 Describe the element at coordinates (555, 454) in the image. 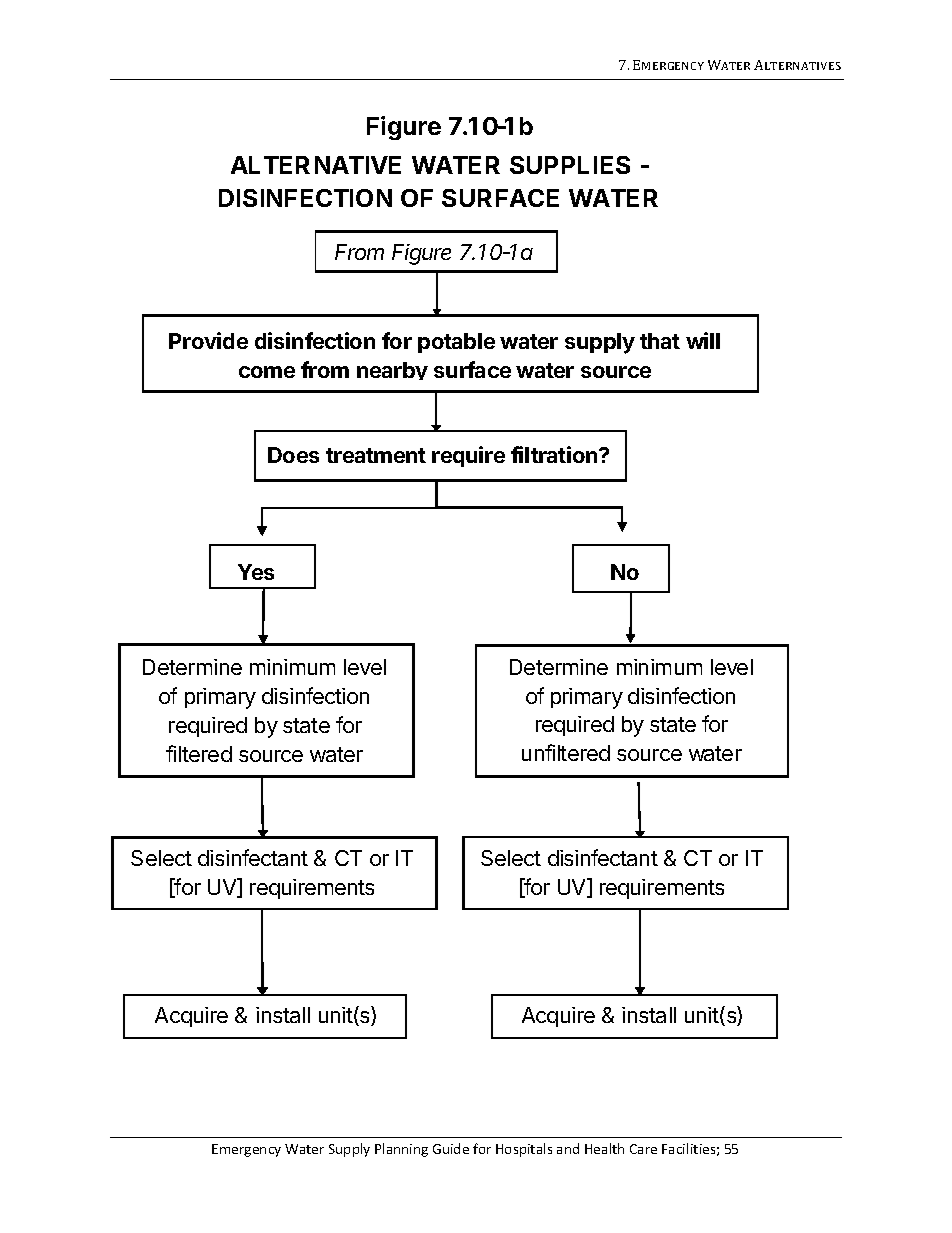

I see `filtration` at that location.
